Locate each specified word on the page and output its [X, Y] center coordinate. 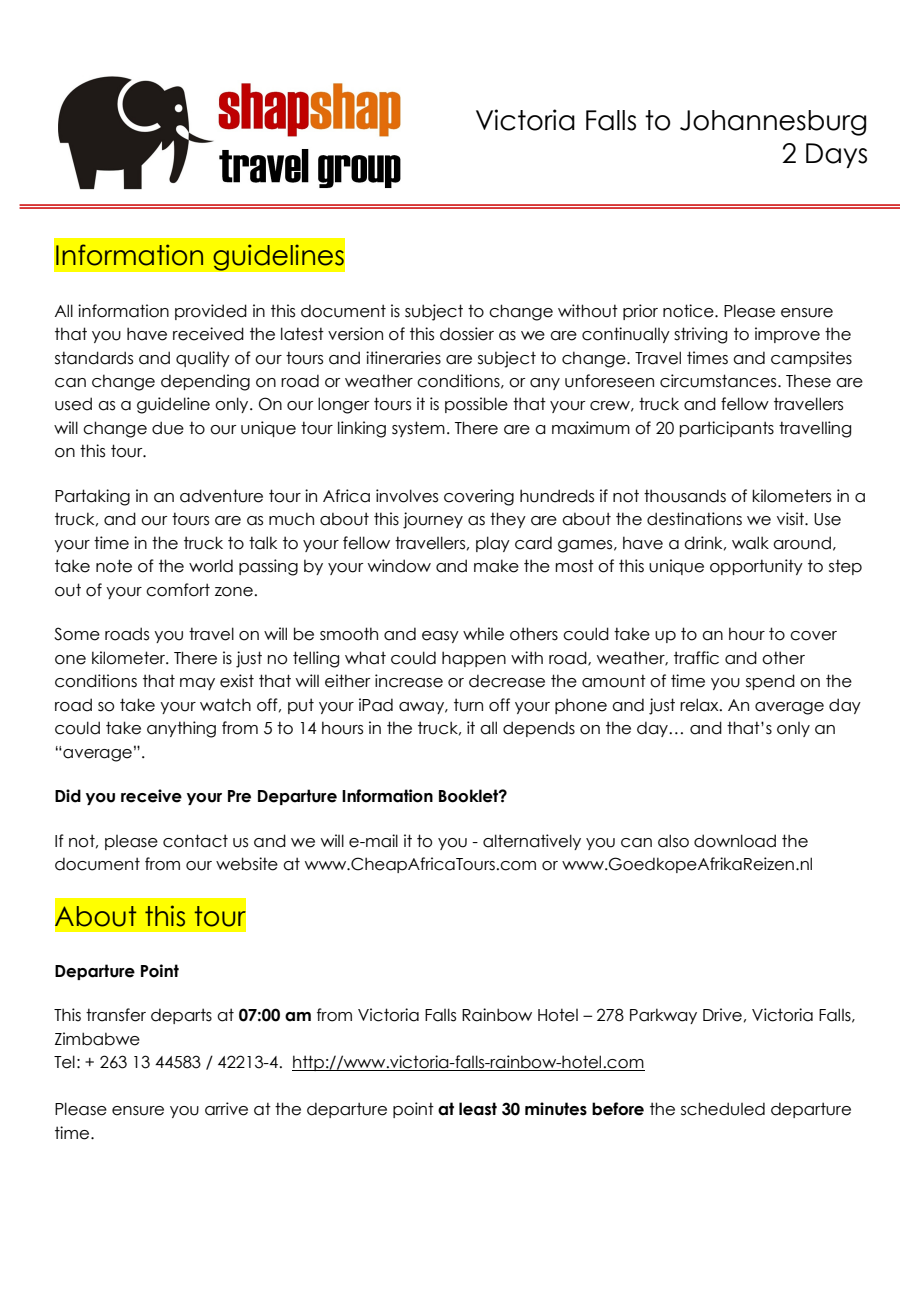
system [418, 429]
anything [181, 729]
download [735, 841]
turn [468, 705]
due [168, 428]
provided [211, 312]
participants [727, 429]
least [478, 1109]
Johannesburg [773, 123]
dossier [467, 334]
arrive [226, 1109]
